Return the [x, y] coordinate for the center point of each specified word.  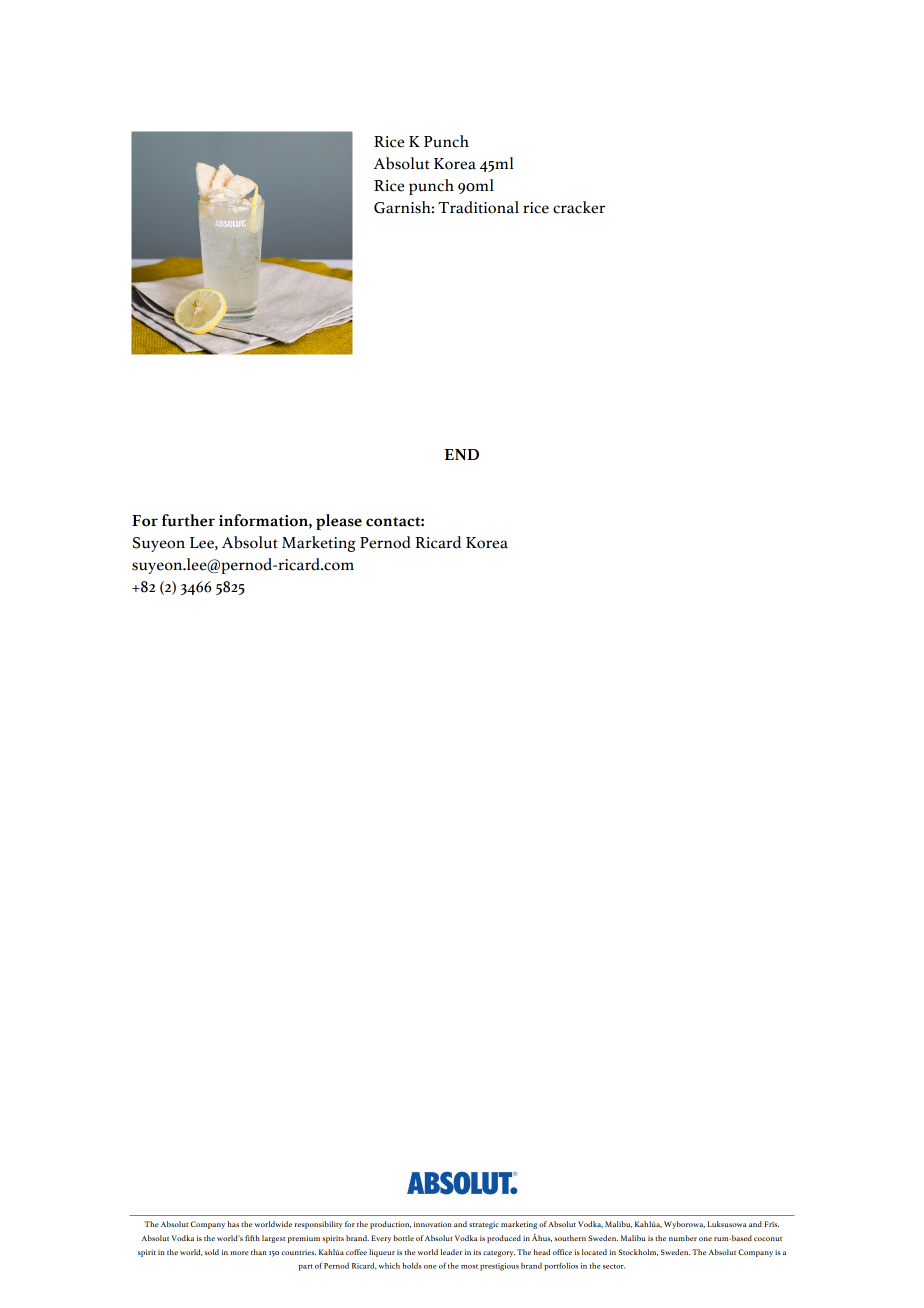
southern [570, 1238]
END [462, 455]
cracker [579, 207]
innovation [433, 1224]
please [339, 522]
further [188, 520]
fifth [252, 1238]
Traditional [478, 207]
